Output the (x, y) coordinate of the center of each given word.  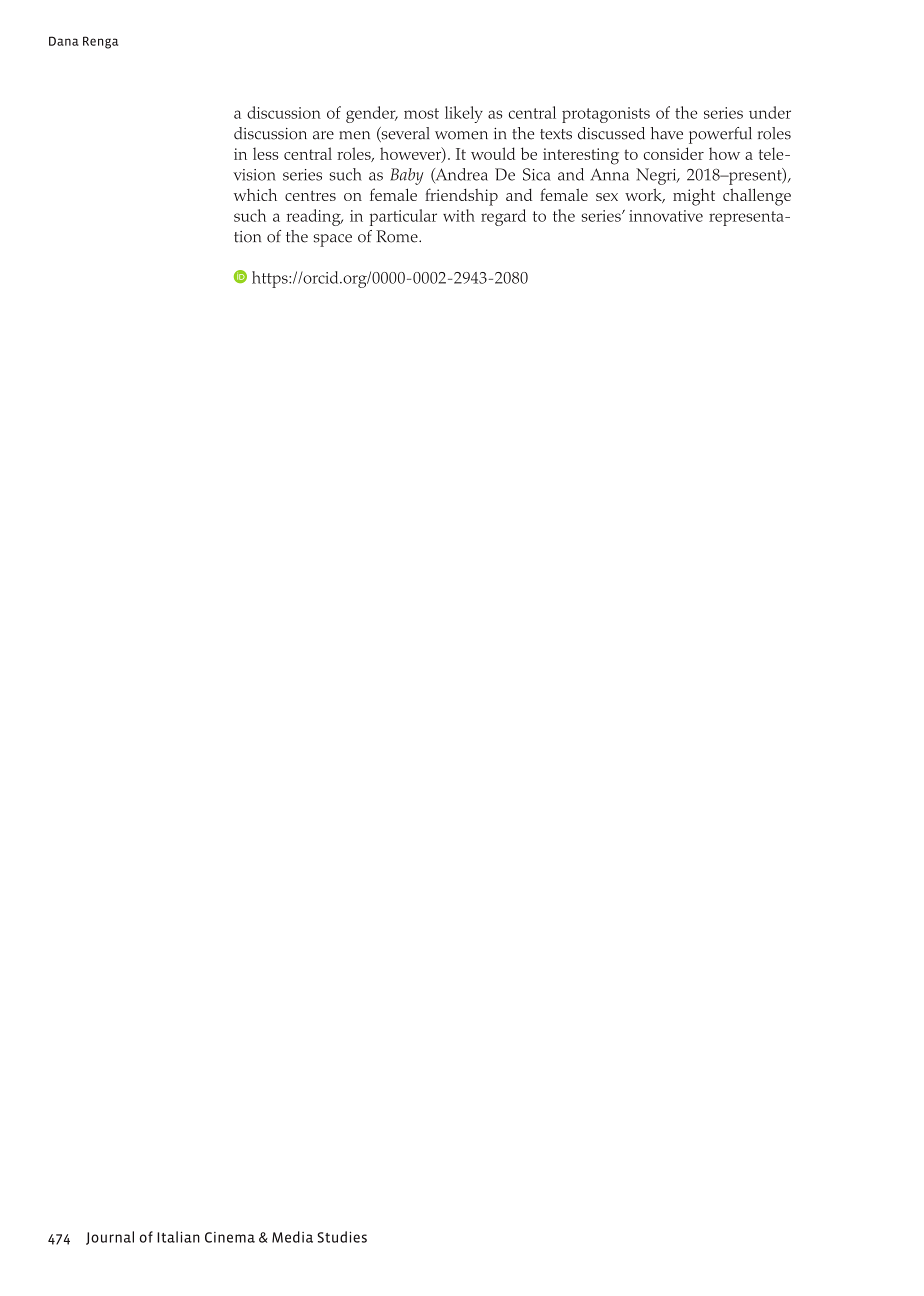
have (667, 133)
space (332, 240)
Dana (64, 41)
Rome (398, 236)
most (421, 113)
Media (292, 1237)
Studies (342, 1237)
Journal (110, 1238)
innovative (666, 216)
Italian (178, 1237)
